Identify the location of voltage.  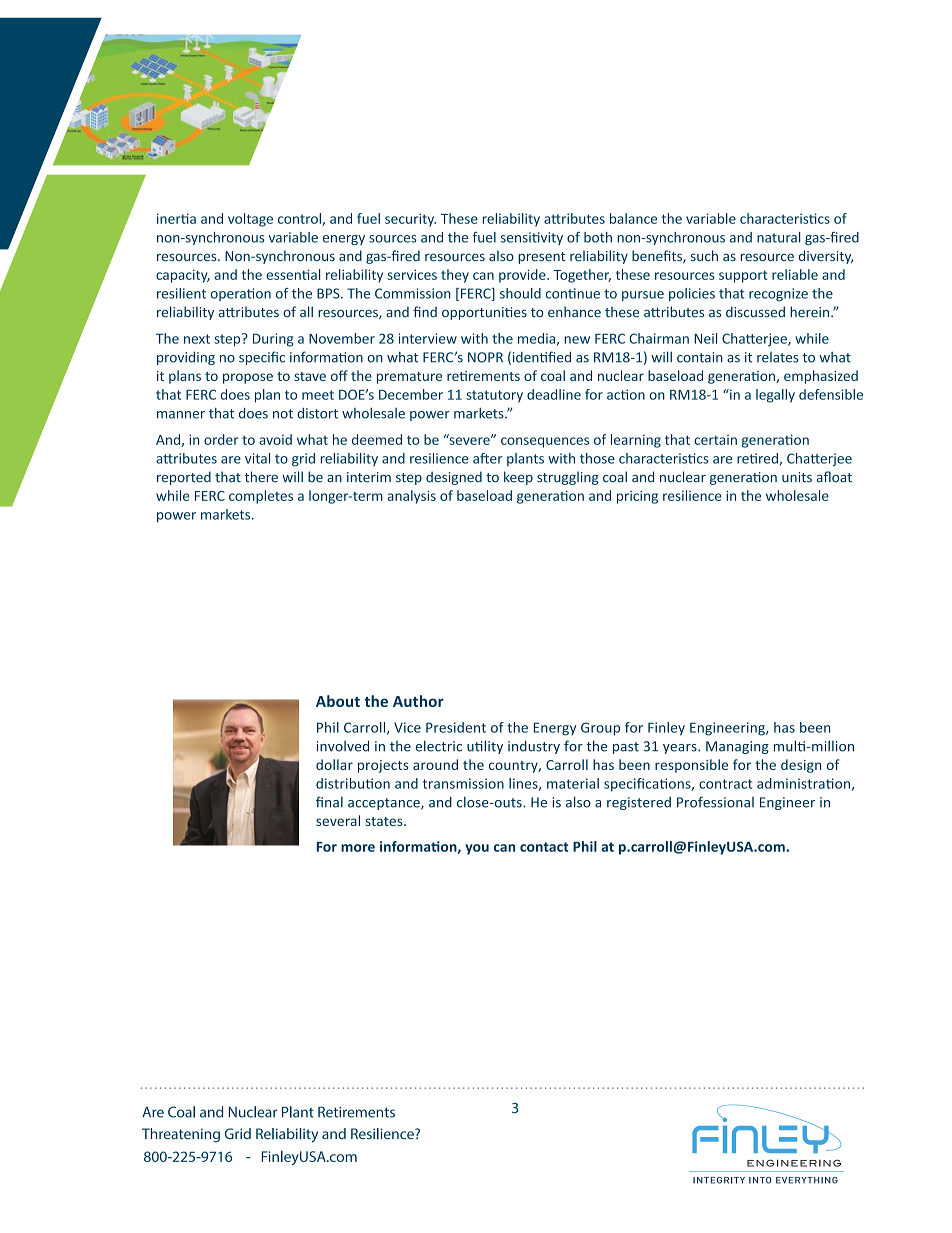
(250, 220).
